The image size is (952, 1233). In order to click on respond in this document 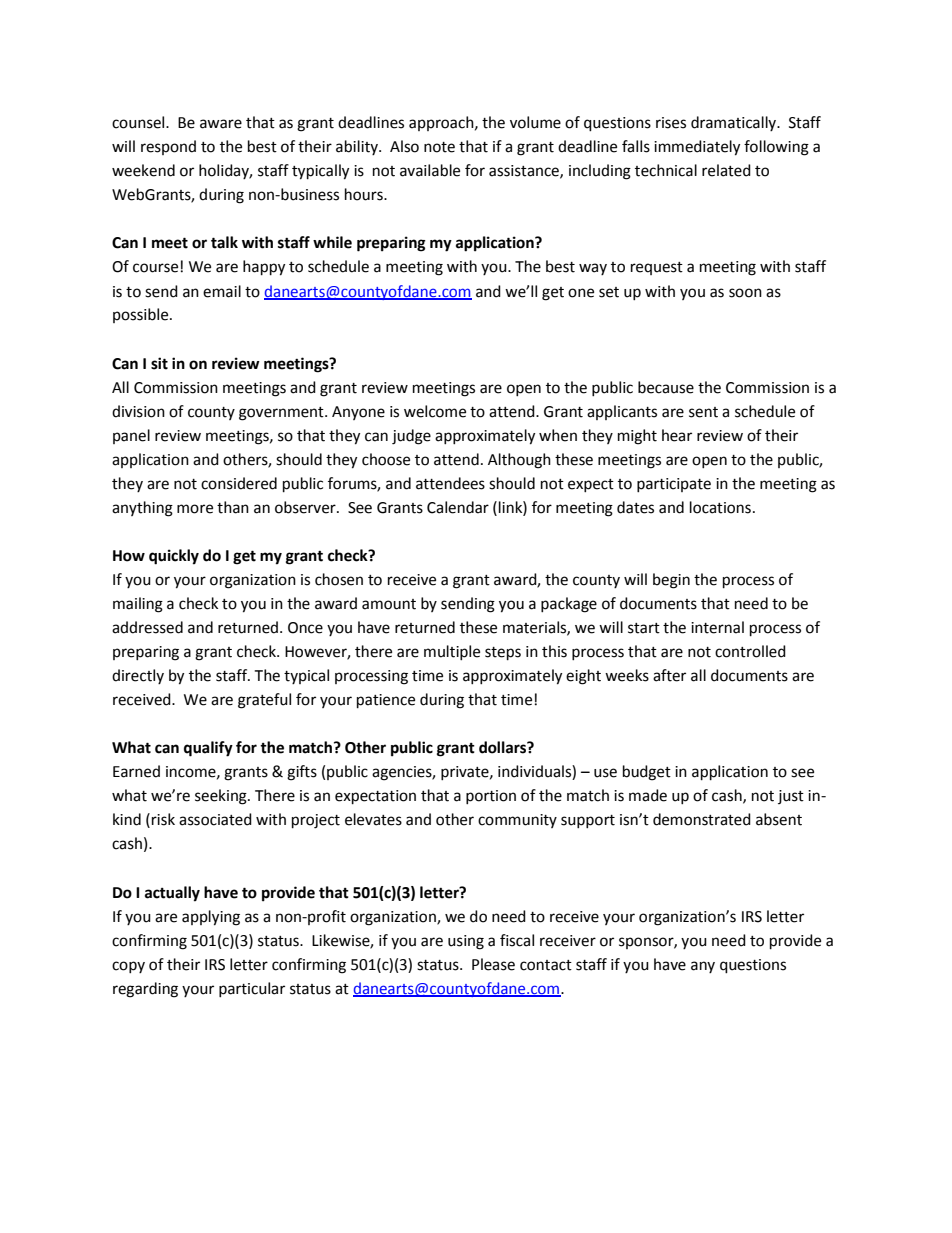, I will do `click(168, 147)`.
